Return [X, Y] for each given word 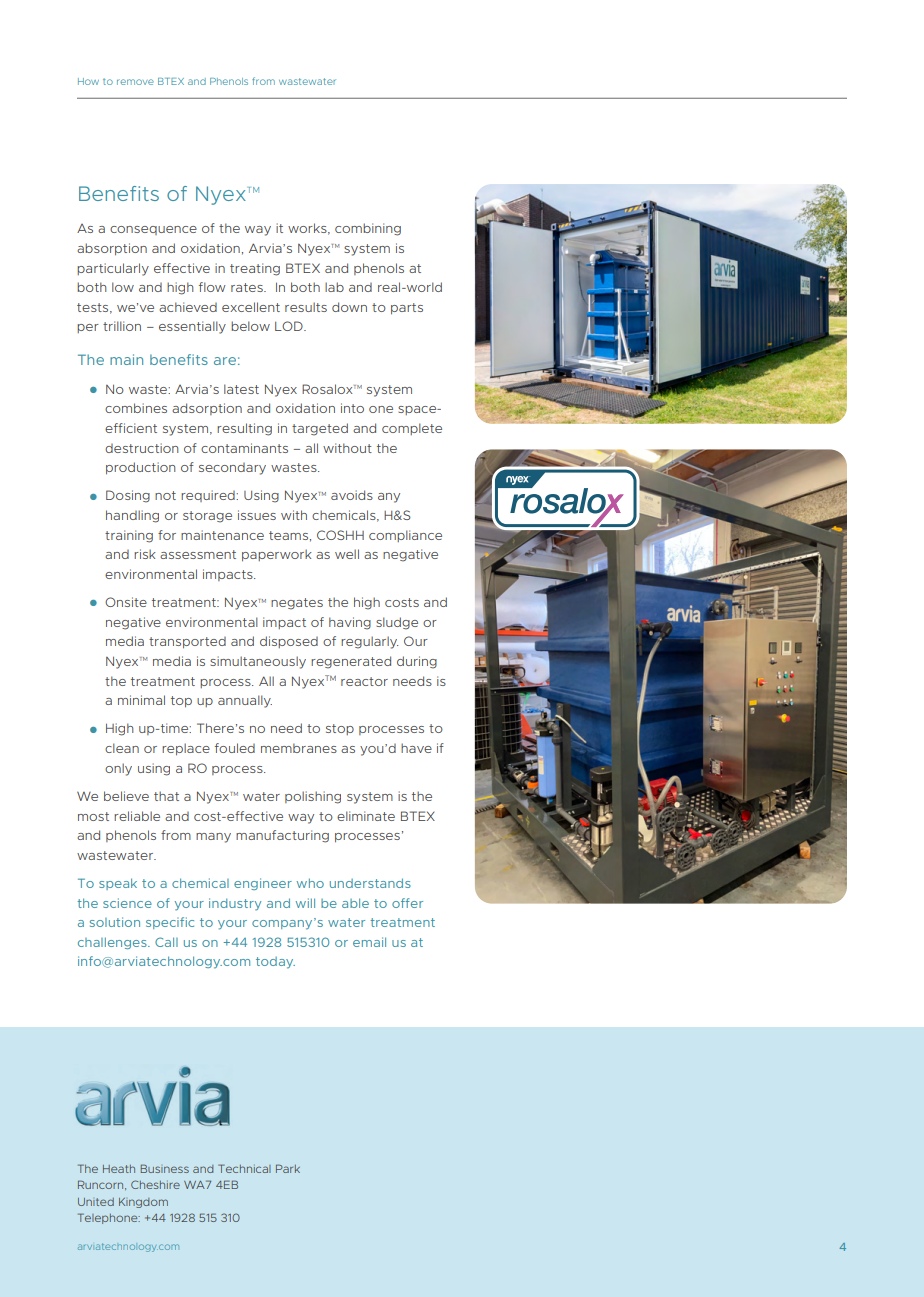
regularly [369, 642]
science [127, 903]
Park [288, 1168]
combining [368, 229]
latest [241, 389]
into [352, 408]
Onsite [126, 602]
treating [255, 269]
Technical [244, 1168]
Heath [119, 1169]
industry [235, 904]
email [369, 942]
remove [135, 82]
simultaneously [258, 662]
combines [136, 408]
